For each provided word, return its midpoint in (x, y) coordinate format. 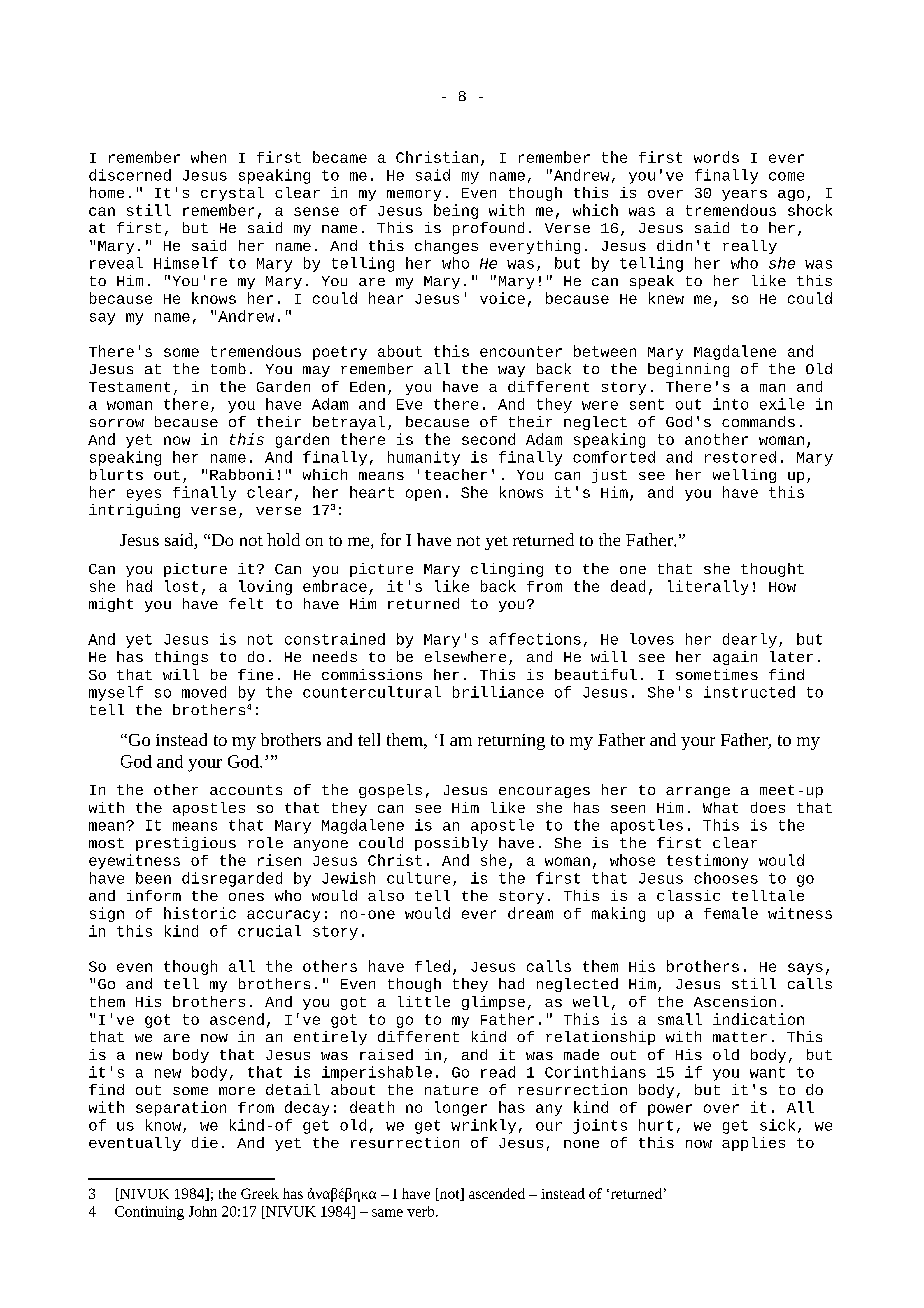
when (208, 157)
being (456, 211)
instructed (749, 692)
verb (422, 1211)
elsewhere (465, 656)
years (744, 195)
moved (204, 692)
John (203, 1211)
